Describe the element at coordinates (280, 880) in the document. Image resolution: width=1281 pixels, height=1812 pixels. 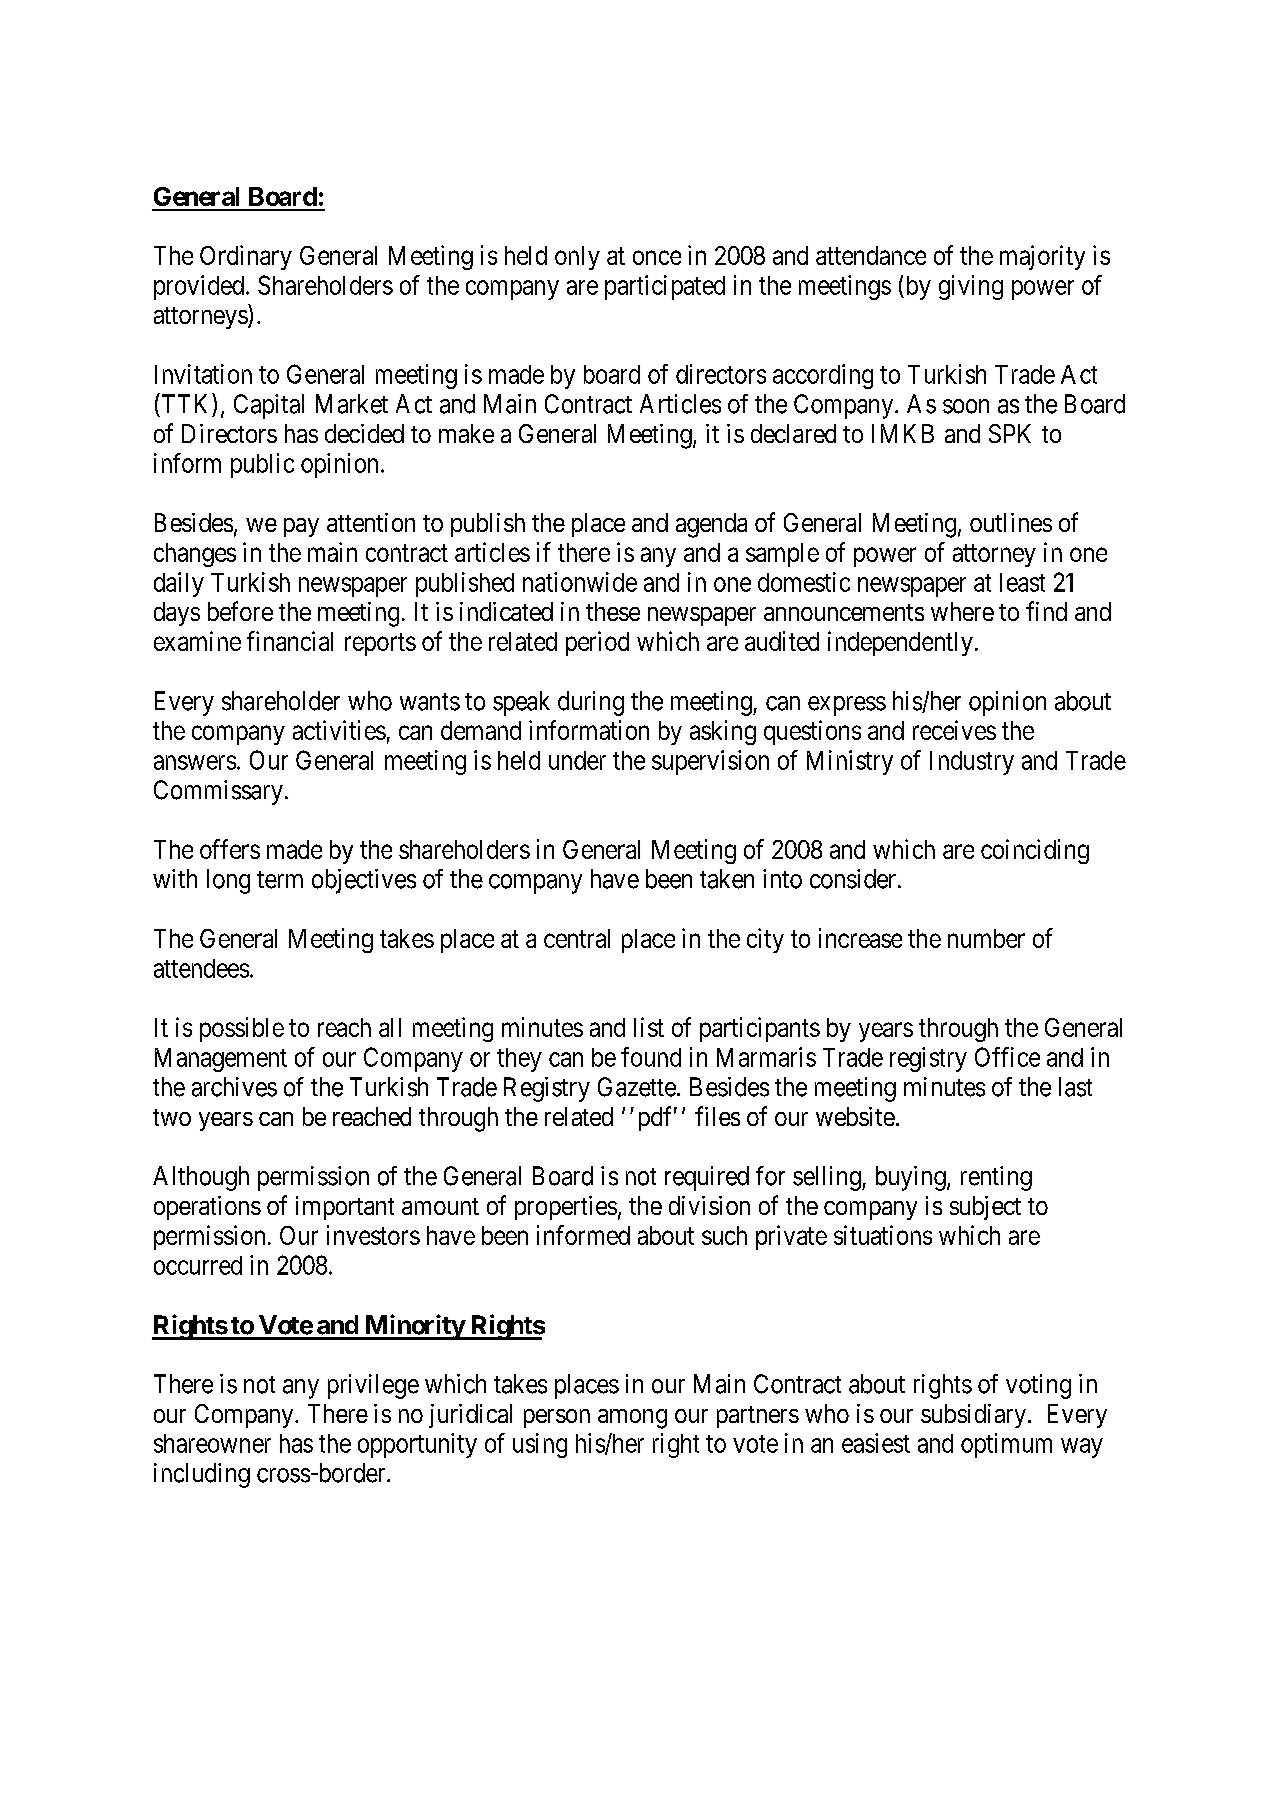
I see `term` at that location.
